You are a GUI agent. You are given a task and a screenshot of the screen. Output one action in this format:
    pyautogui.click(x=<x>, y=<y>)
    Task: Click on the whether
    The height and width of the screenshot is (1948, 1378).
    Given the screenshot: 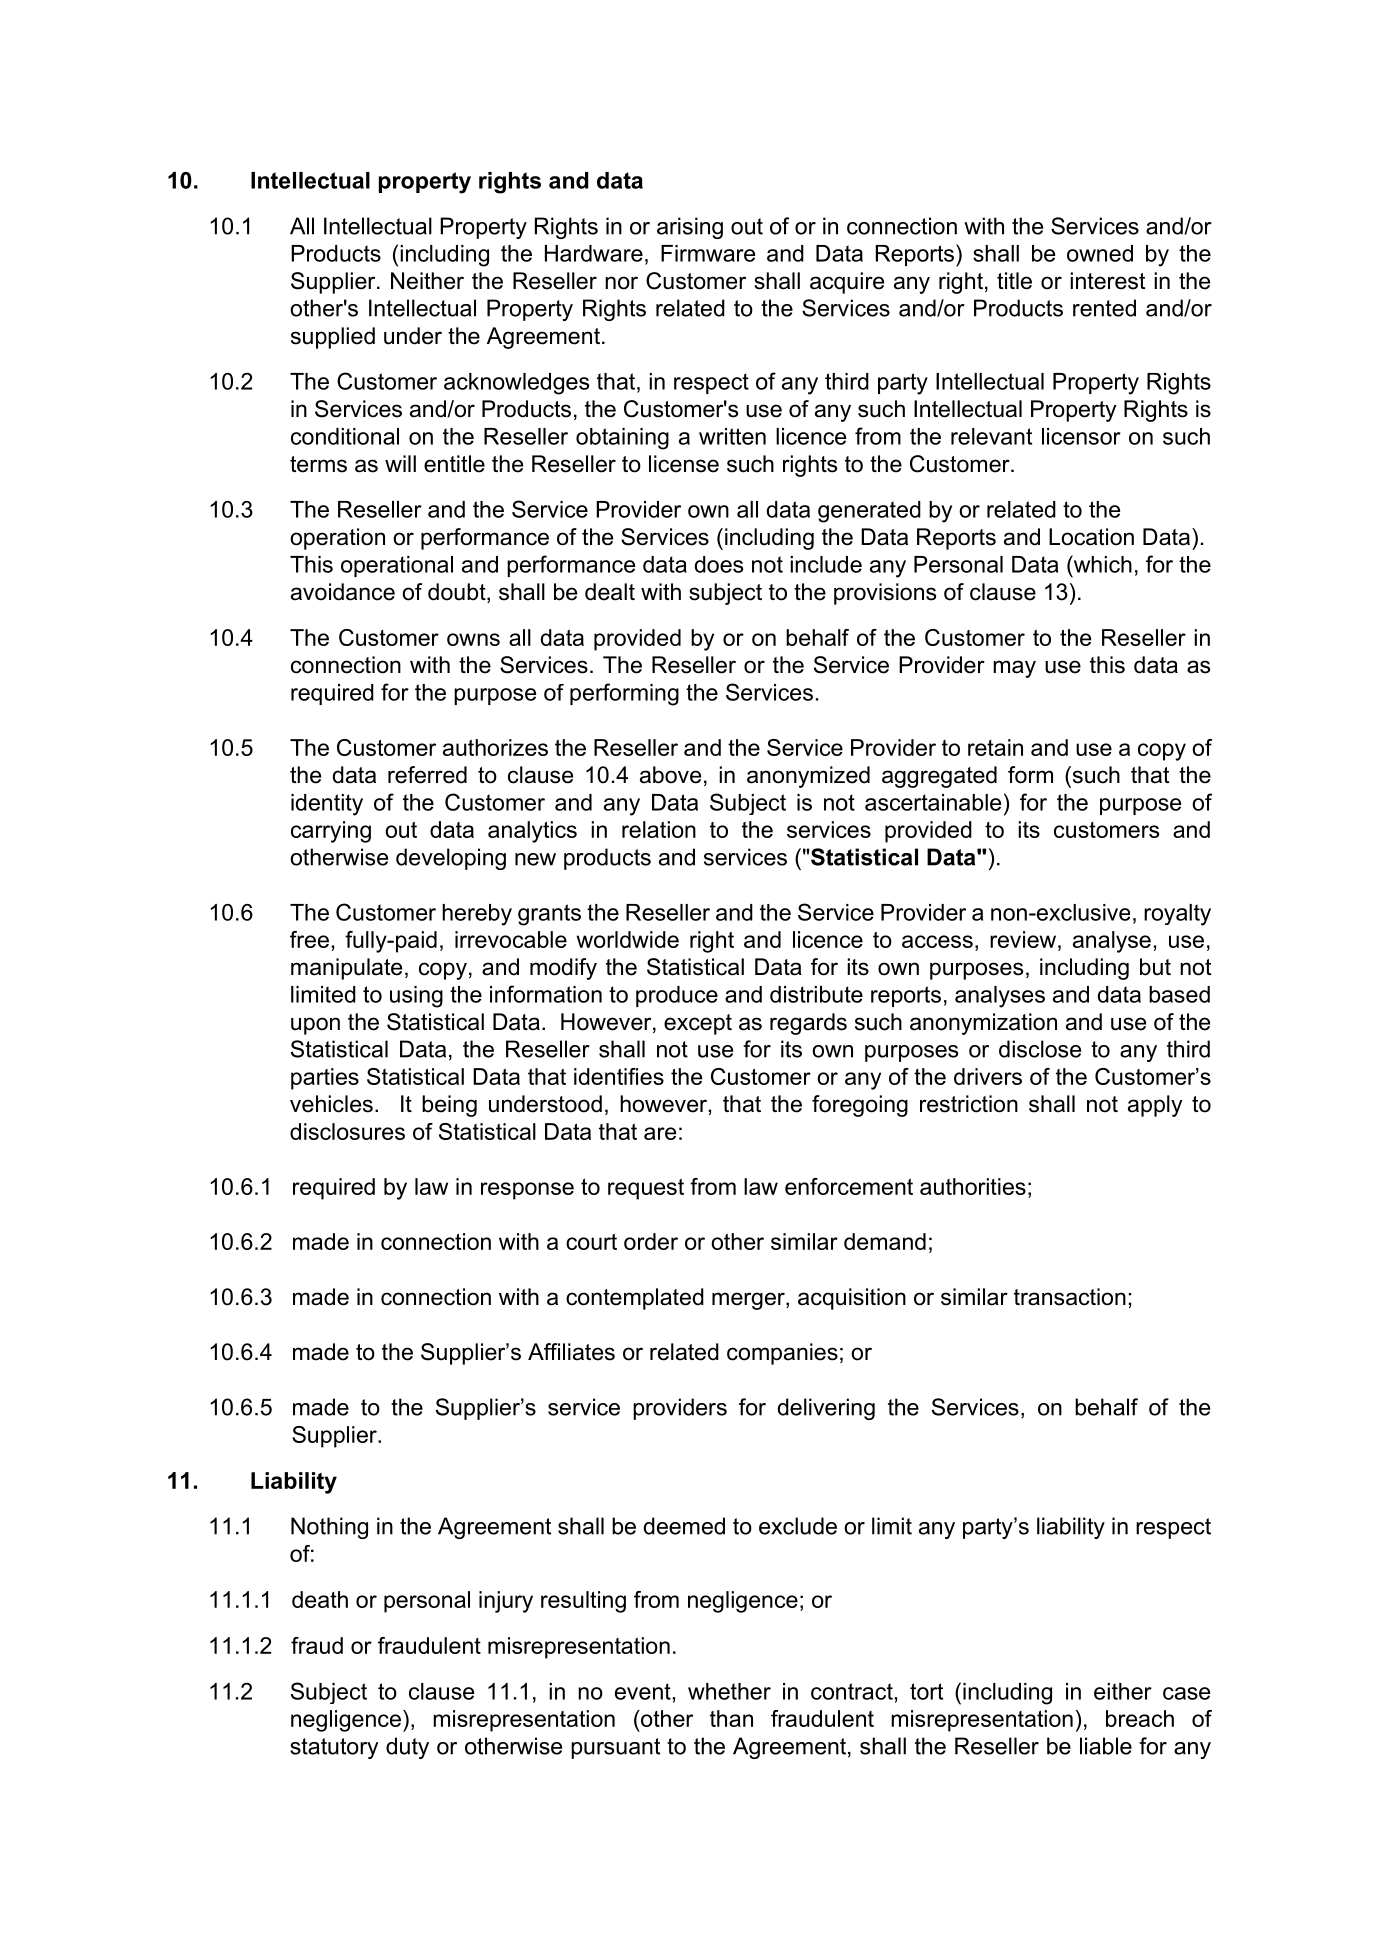 What is the action you would take?
    pyautogui.click(x=729, y=1691)
